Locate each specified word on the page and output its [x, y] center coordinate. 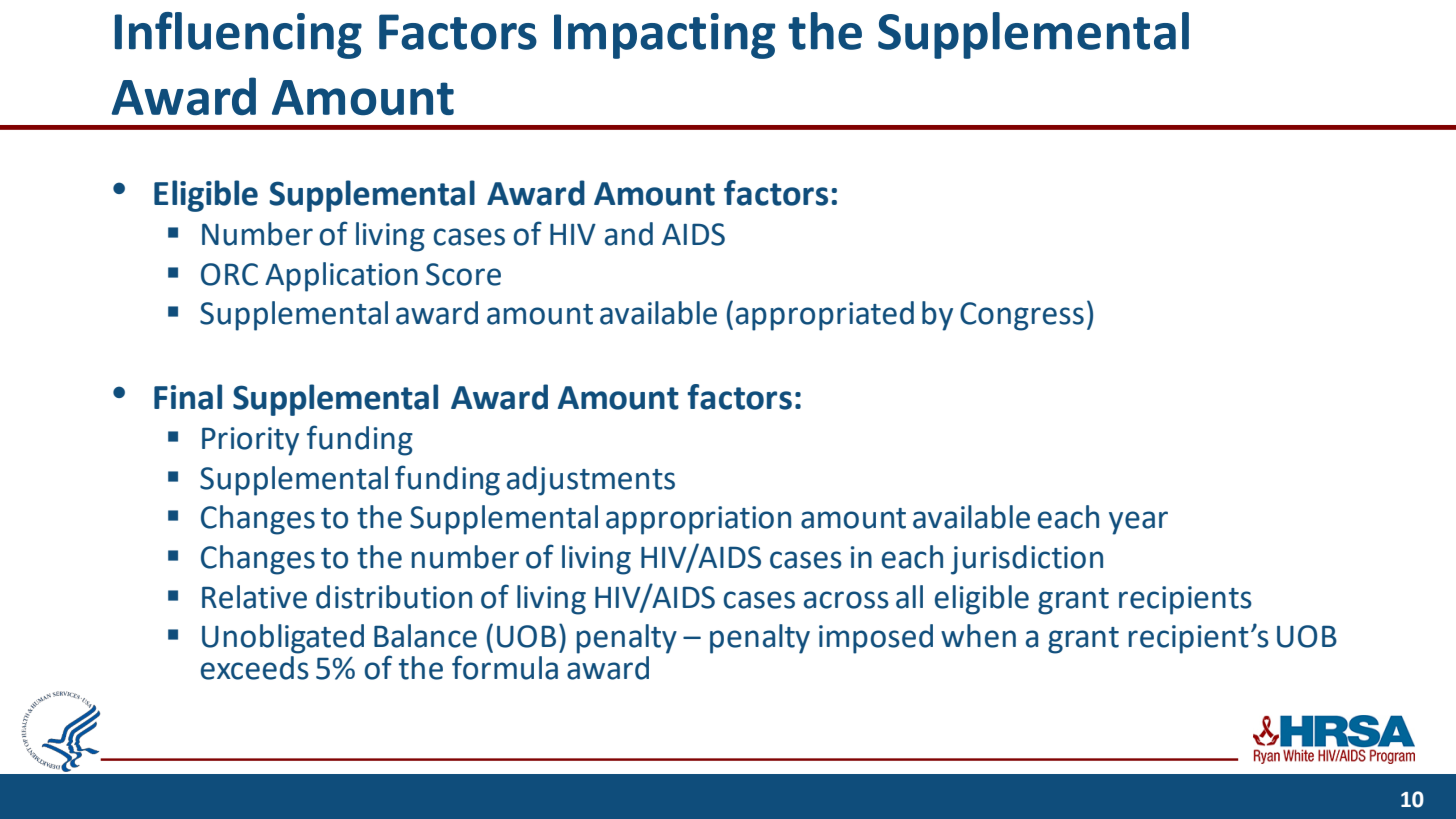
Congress [1022, 316]
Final [188, 397]
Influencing [238, 35]
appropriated [825, 316]
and [629, 234]
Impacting [664, 36]
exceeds [255, 668]
